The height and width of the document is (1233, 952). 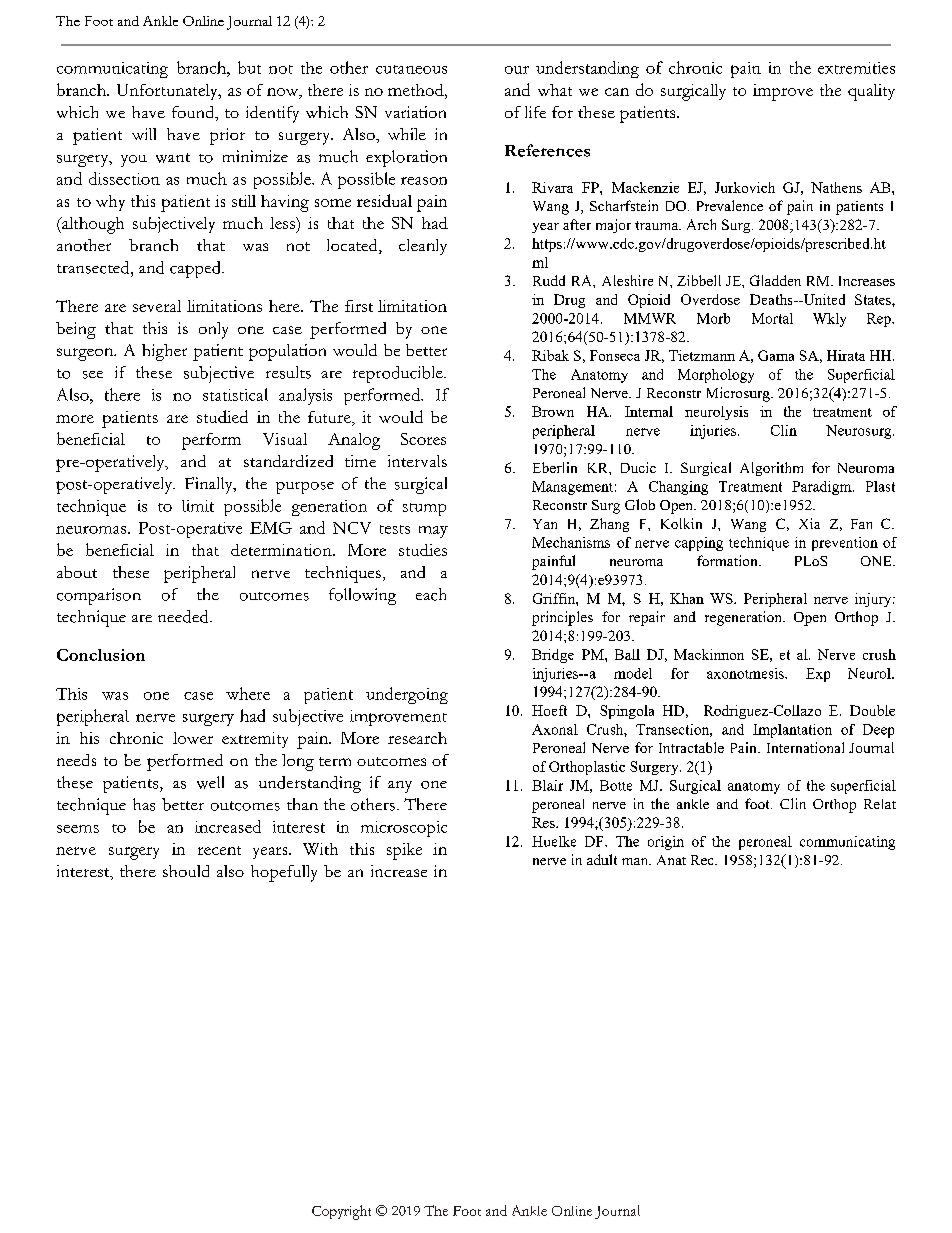 I want to click on life, so click(x=535, y=112).
